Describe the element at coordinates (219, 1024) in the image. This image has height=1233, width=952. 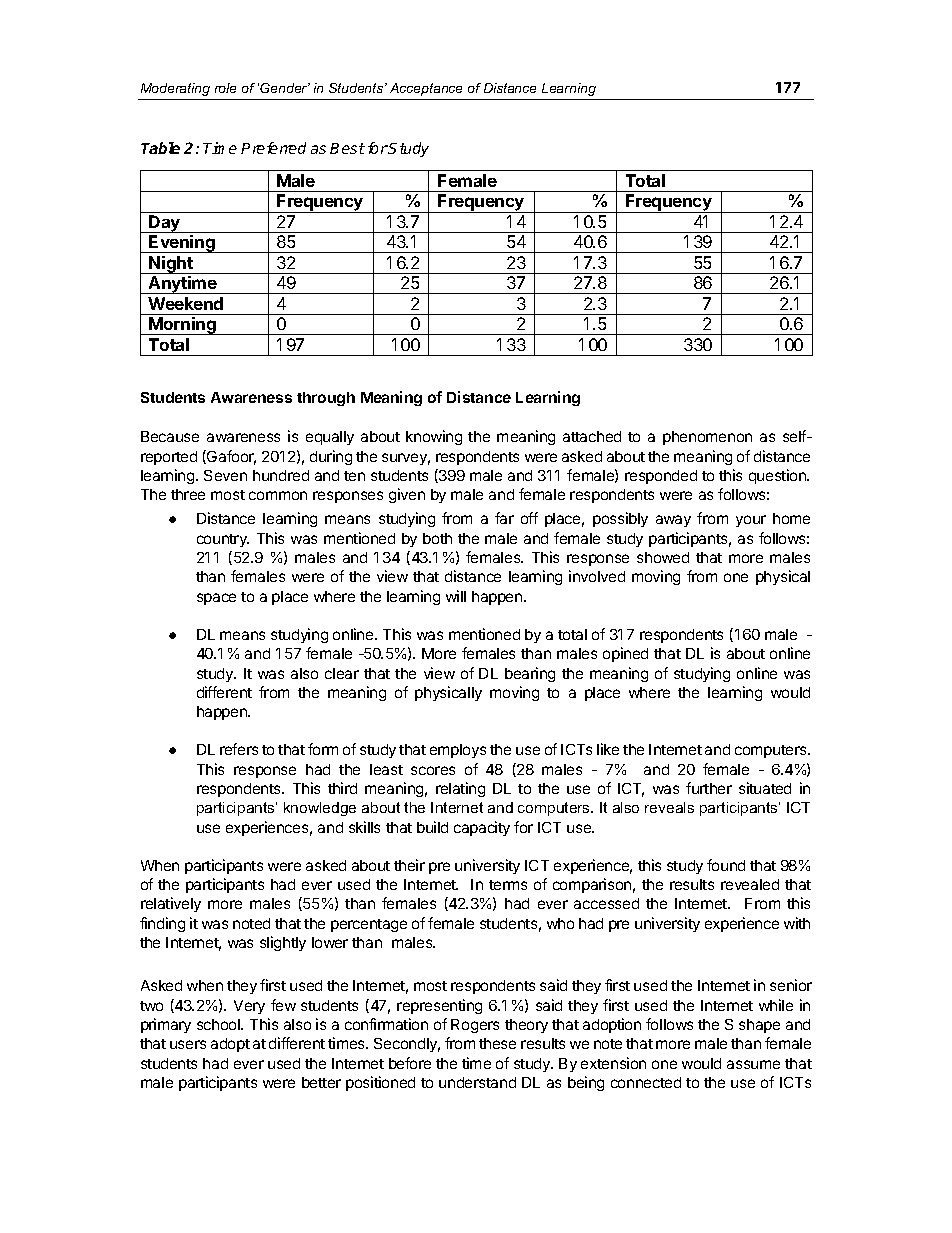
I see `school` at that location.
